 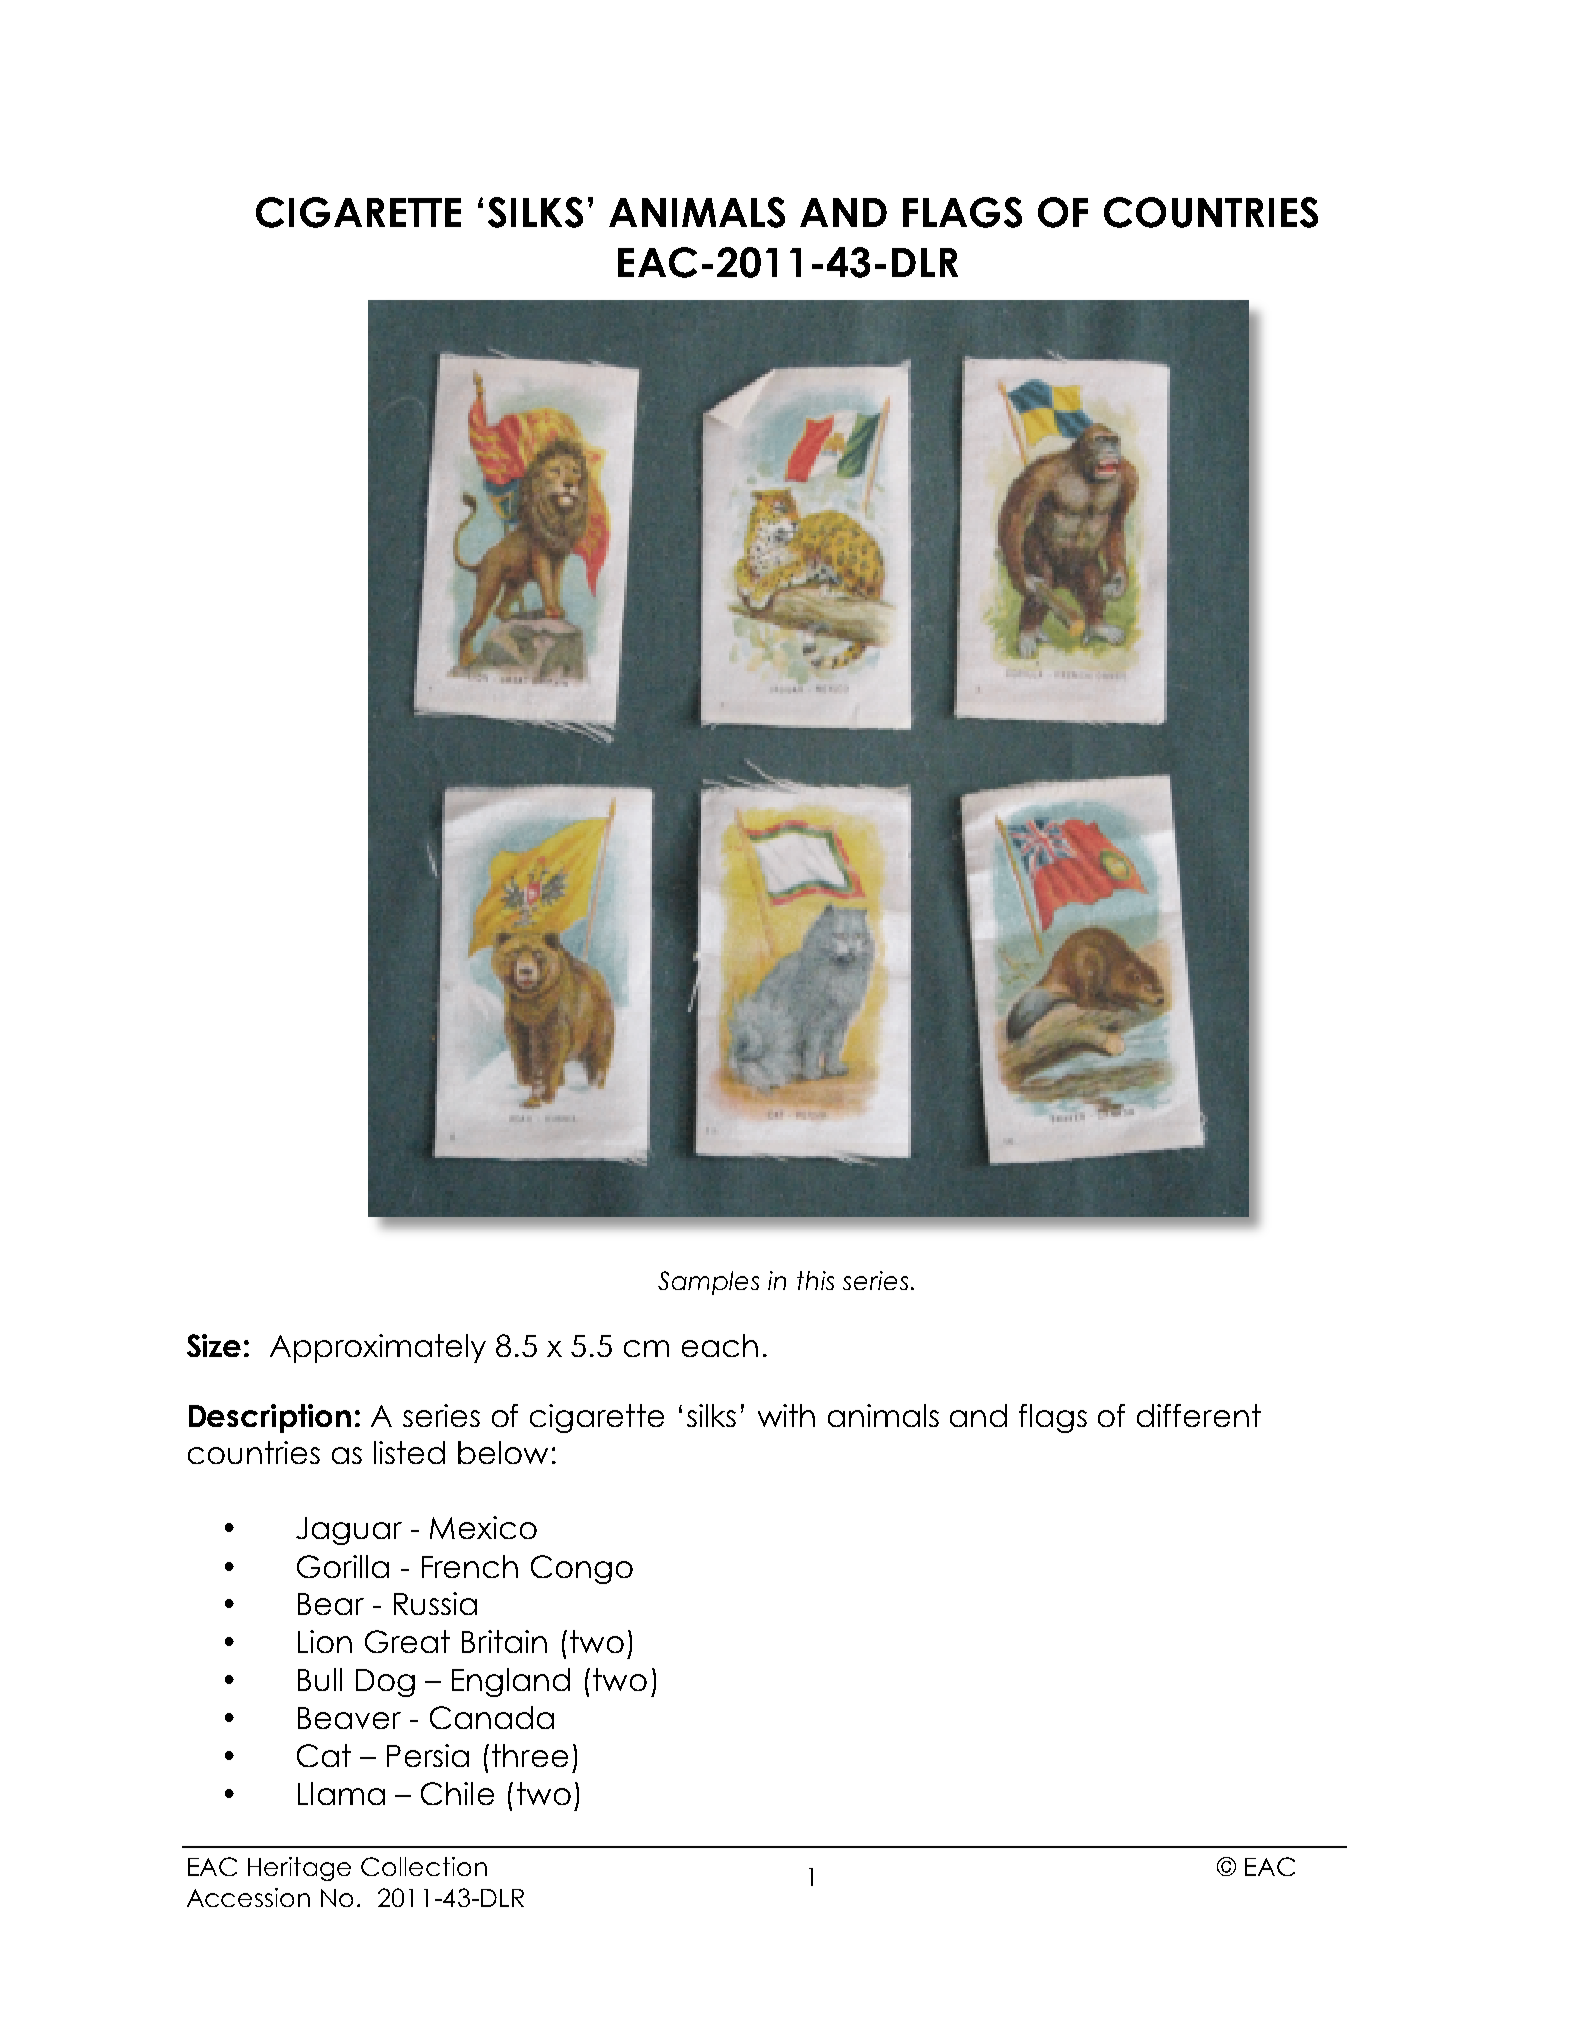 I want to click on Bull, so click(x=320, y=1679).
